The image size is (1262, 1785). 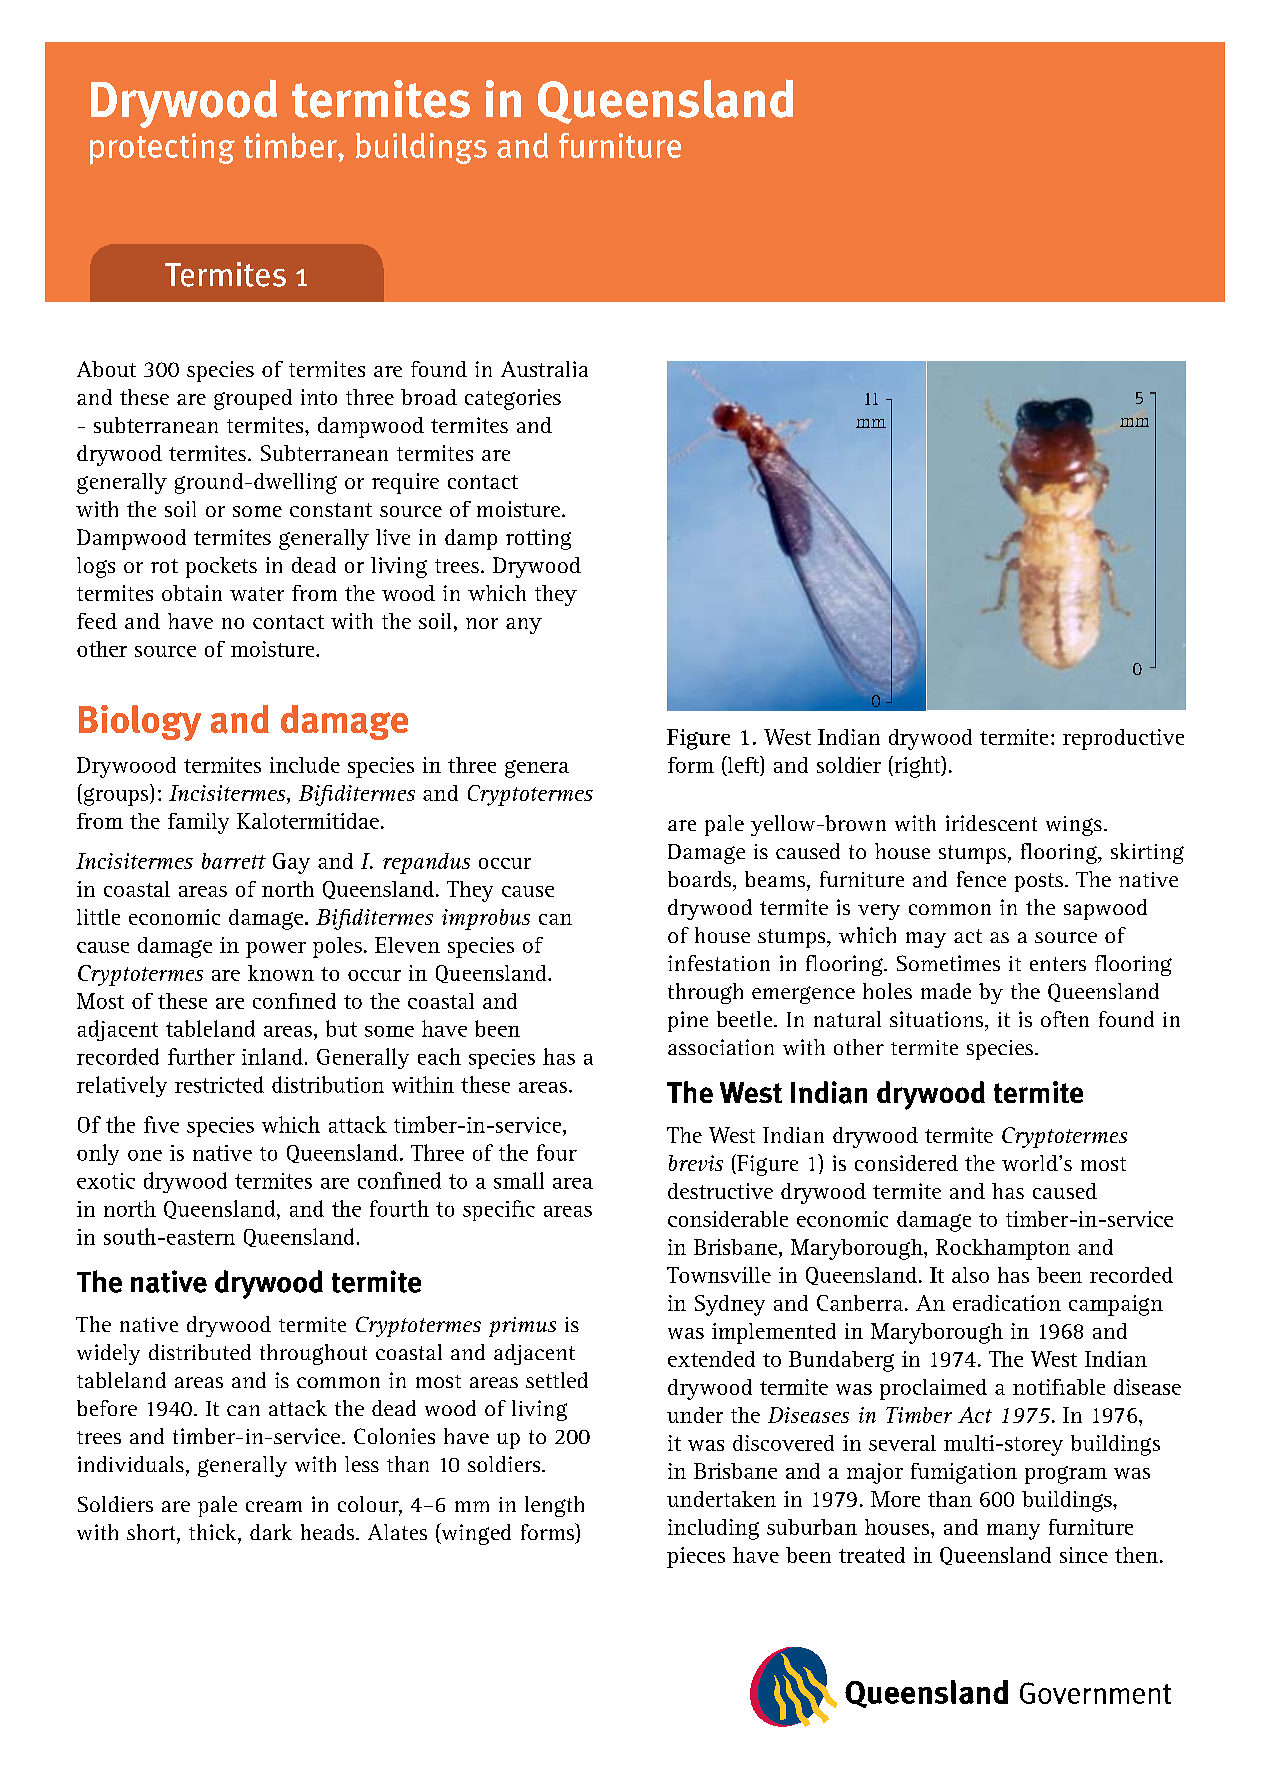 I want to click on brevis, so click(x=696, y=1163).
